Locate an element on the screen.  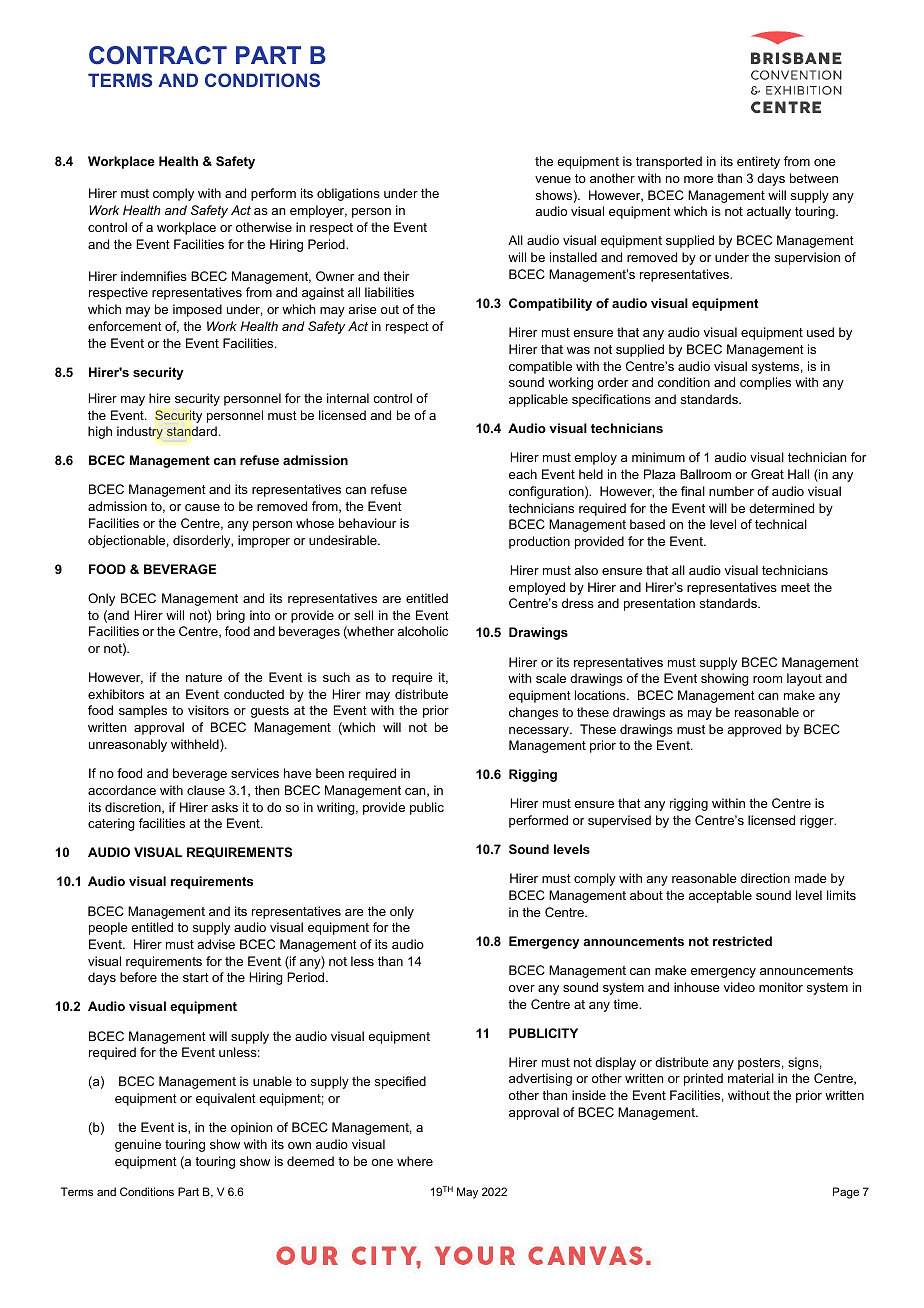
venue is located at coordinates (553, 179).
